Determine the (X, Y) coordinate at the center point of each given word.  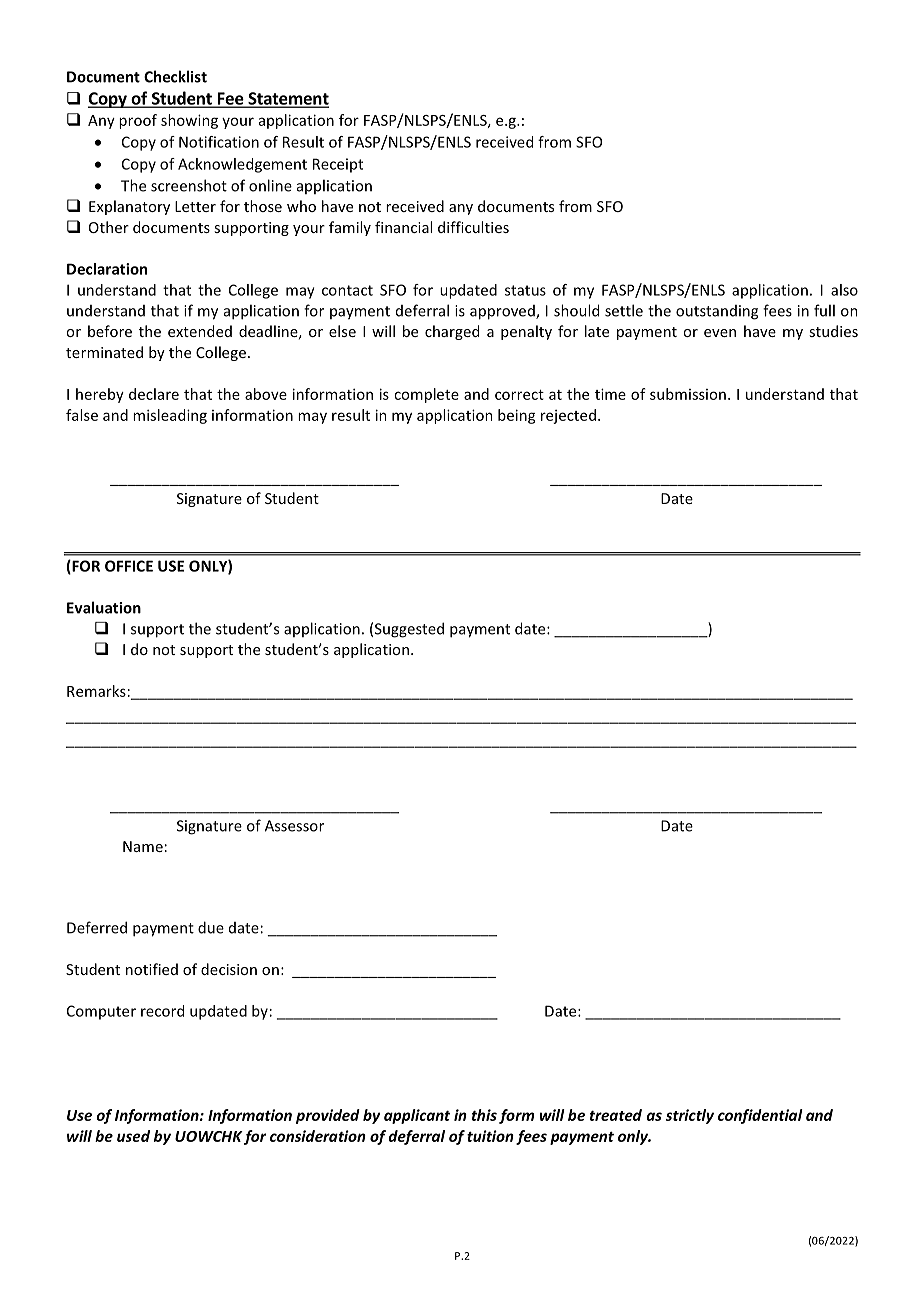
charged (452, 332)
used (133, 1136)
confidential (760, 1116)
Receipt (338, 165)
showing (189, 121)
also (844, 290)
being (517, 416)
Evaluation (104, 607)
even (720, 333)
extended (200, 331)
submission (688, 394)
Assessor (294, 826)
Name (143, 846)
